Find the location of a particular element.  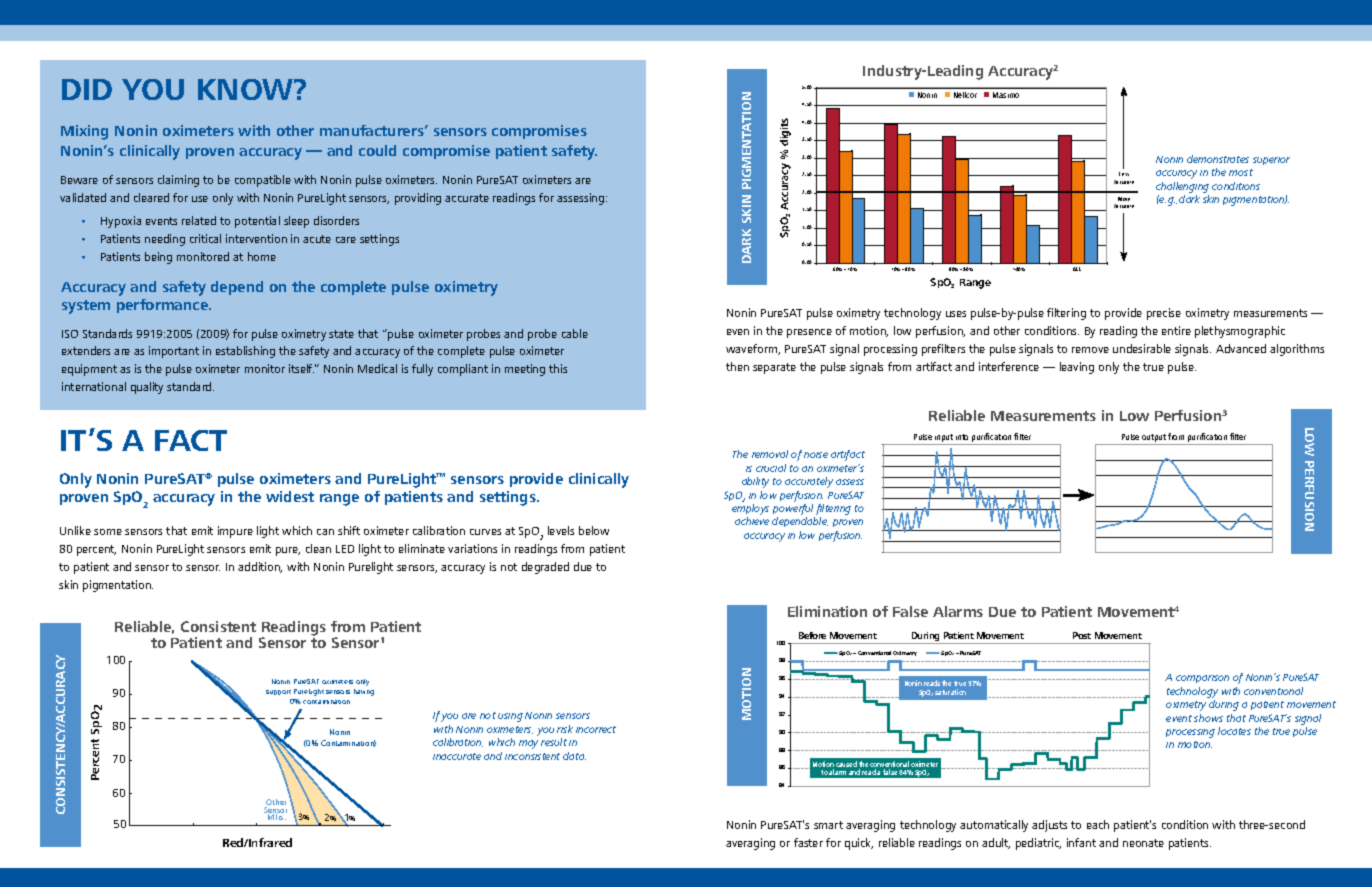

addition is located at coordinates (260, 567).
